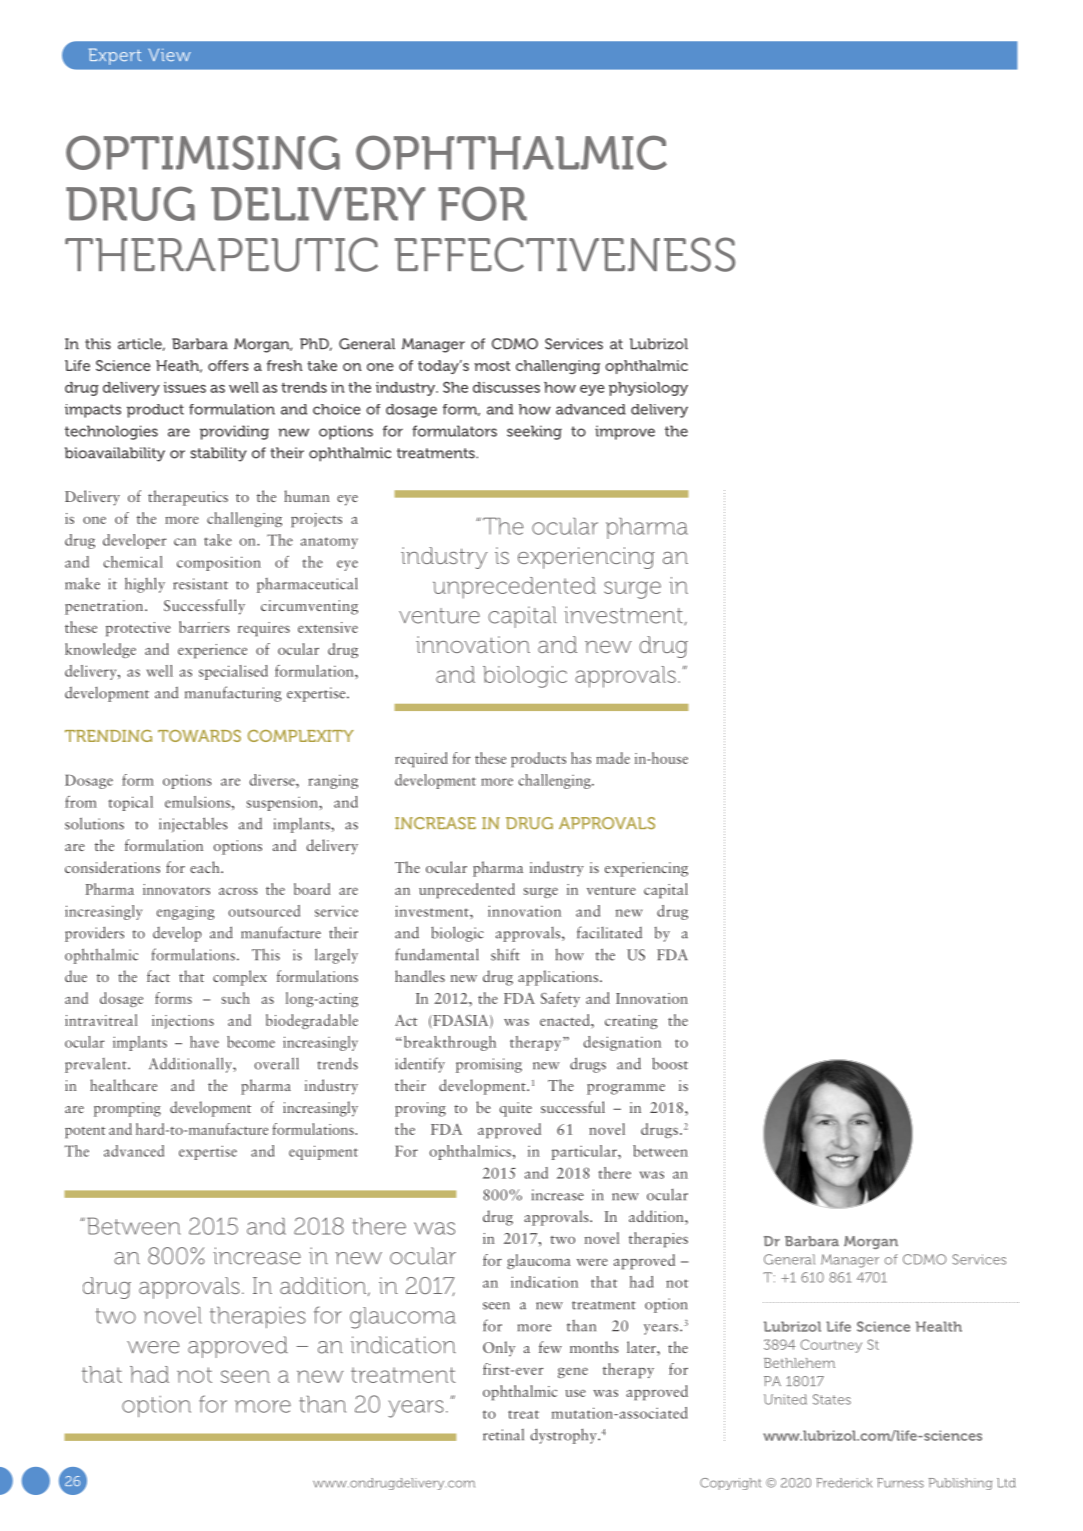 The image size is (1083, 1531). I want to click on made, so click(613, 758).
